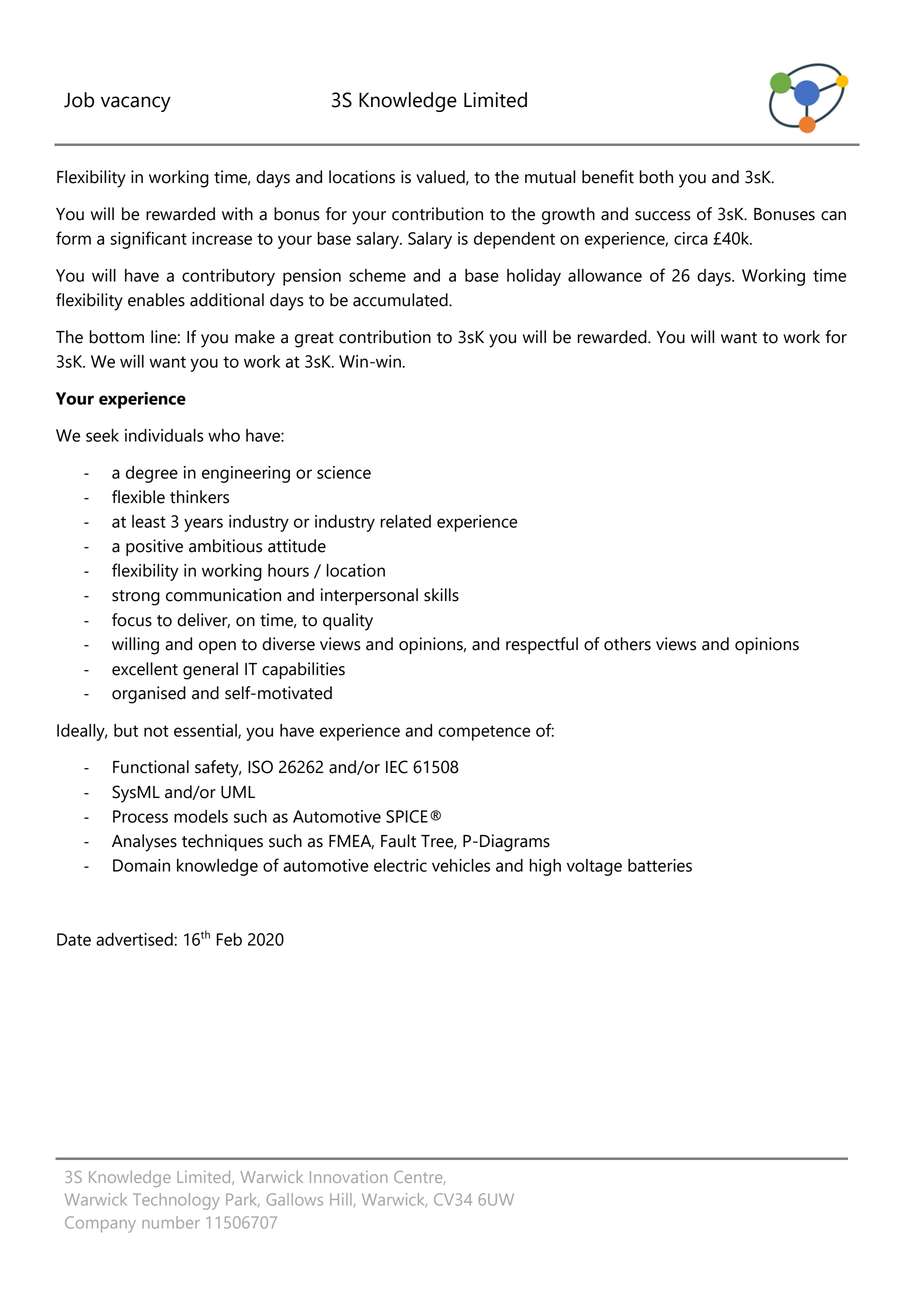 The height and width of the screenshot is (1308, 924). Describe the element at coordinates (398, 841) in the screenshot. I see `Fault` at that location.
